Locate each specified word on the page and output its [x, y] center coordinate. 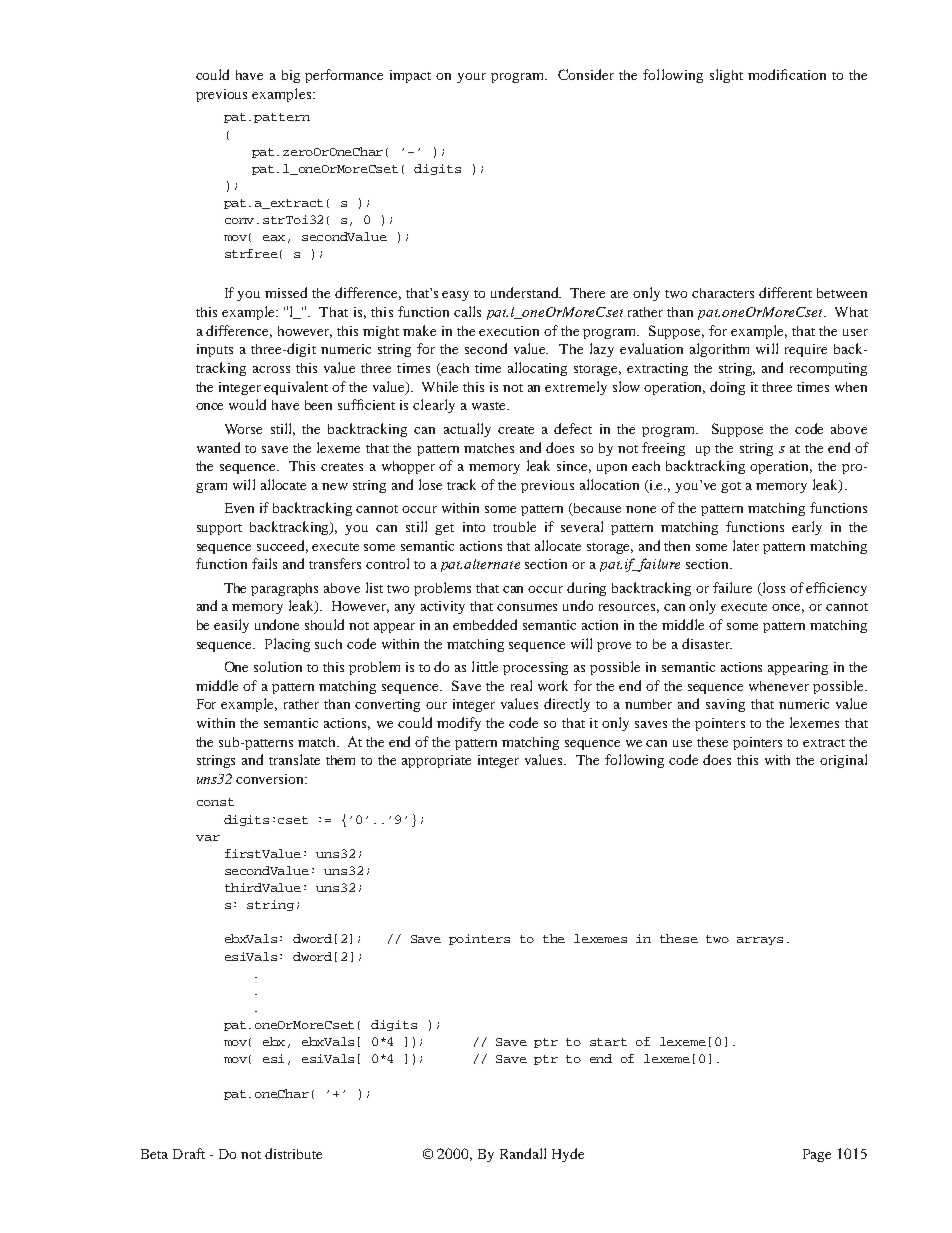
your [471, 78]
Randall [523, 1153]
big [291, 76]
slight [726, 76]
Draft [189, 1153]
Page [817, 1155]
